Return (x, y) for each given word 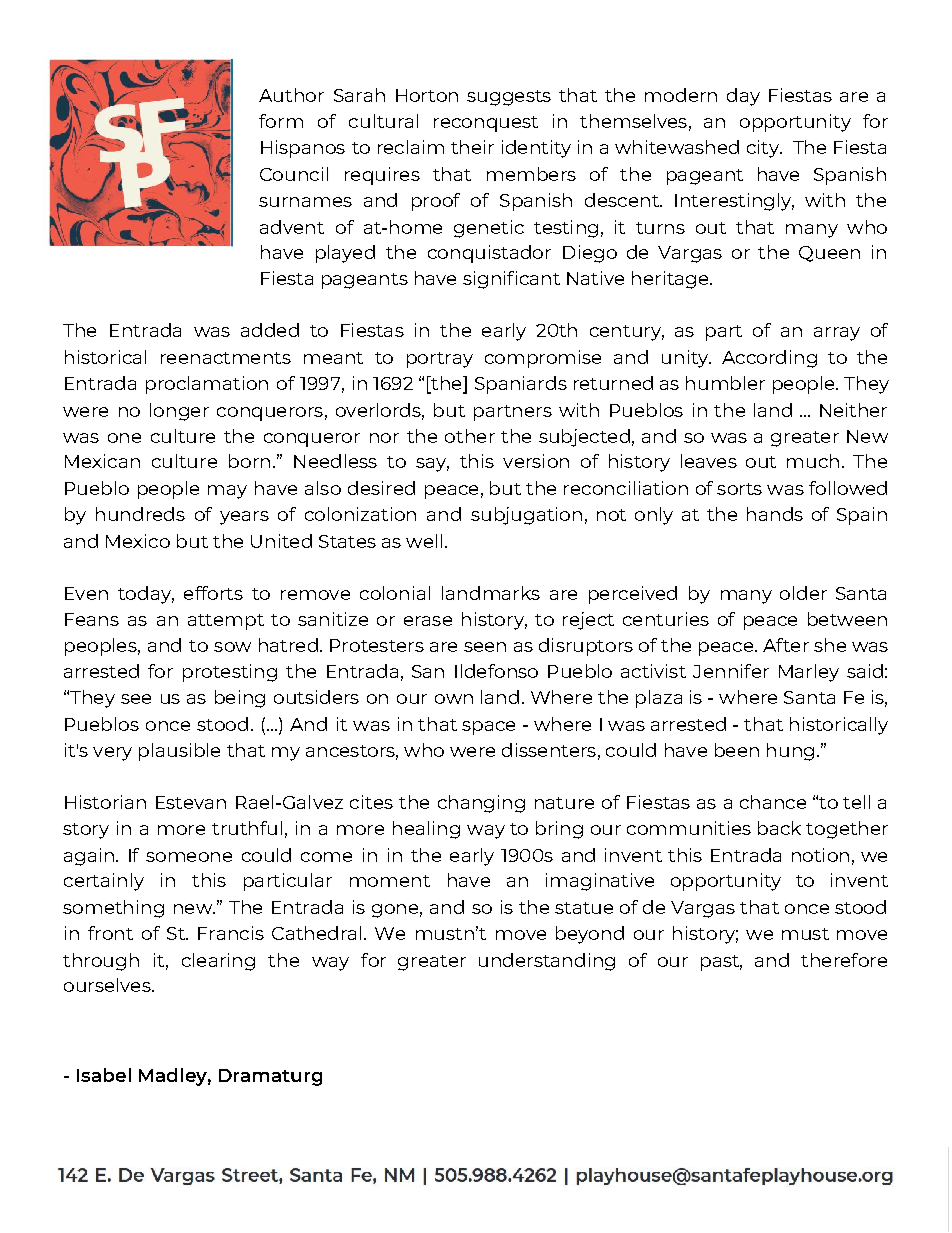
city (764, 149)
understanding (547, 962)
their (472, 147)
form (281, 121)
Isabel (104, 1075)
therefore (844, 960)
